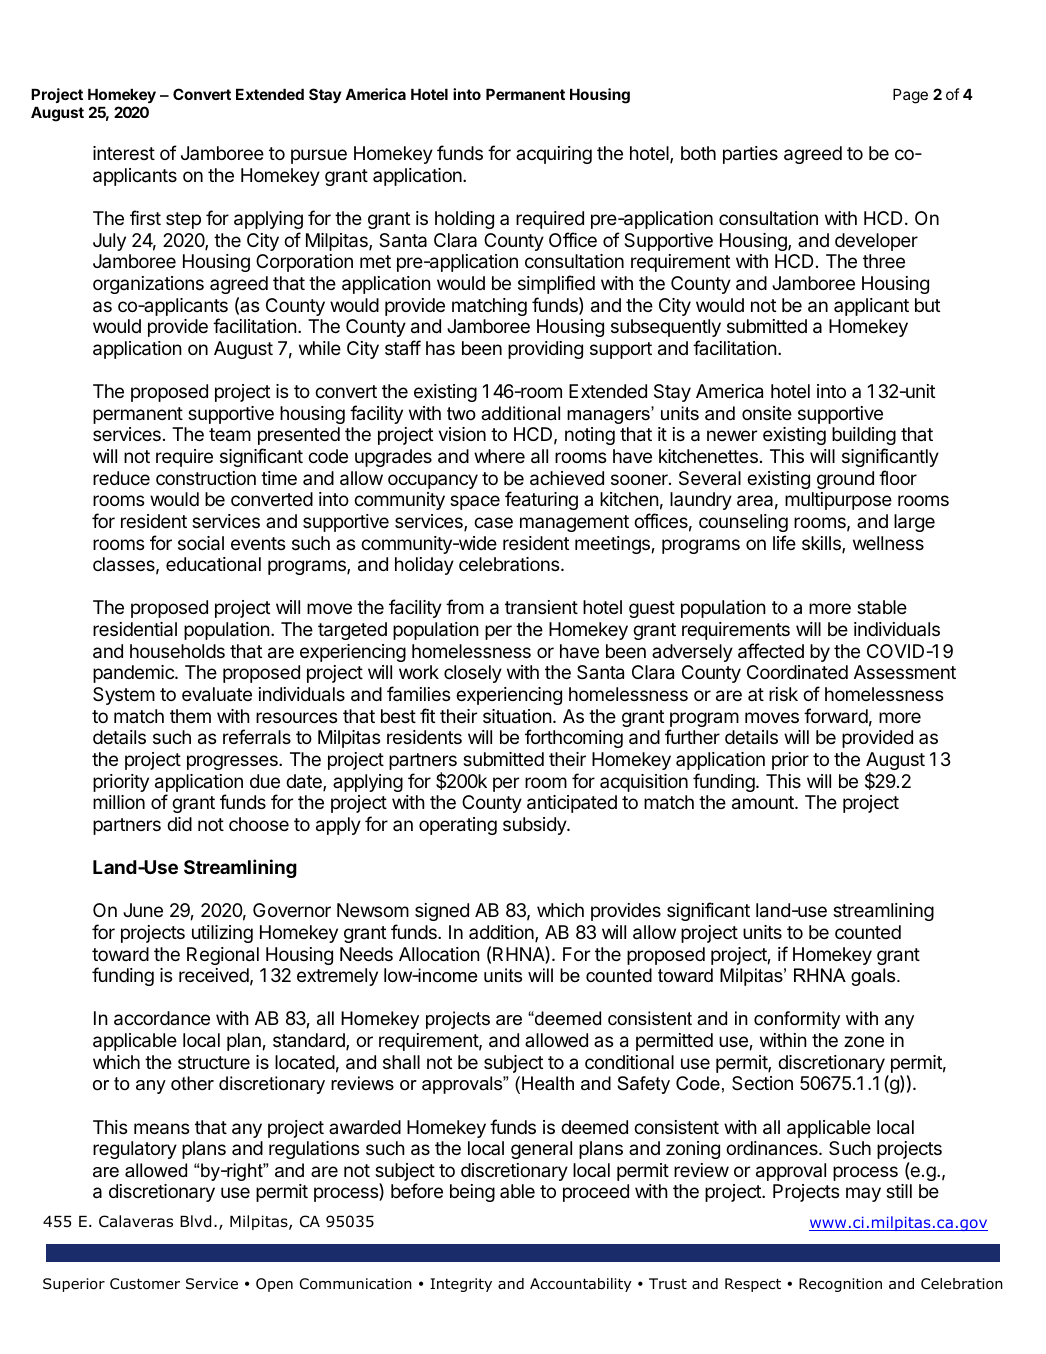 The image size is (1046, 1354). I want to click on Integrity, so click(461, 1285).
